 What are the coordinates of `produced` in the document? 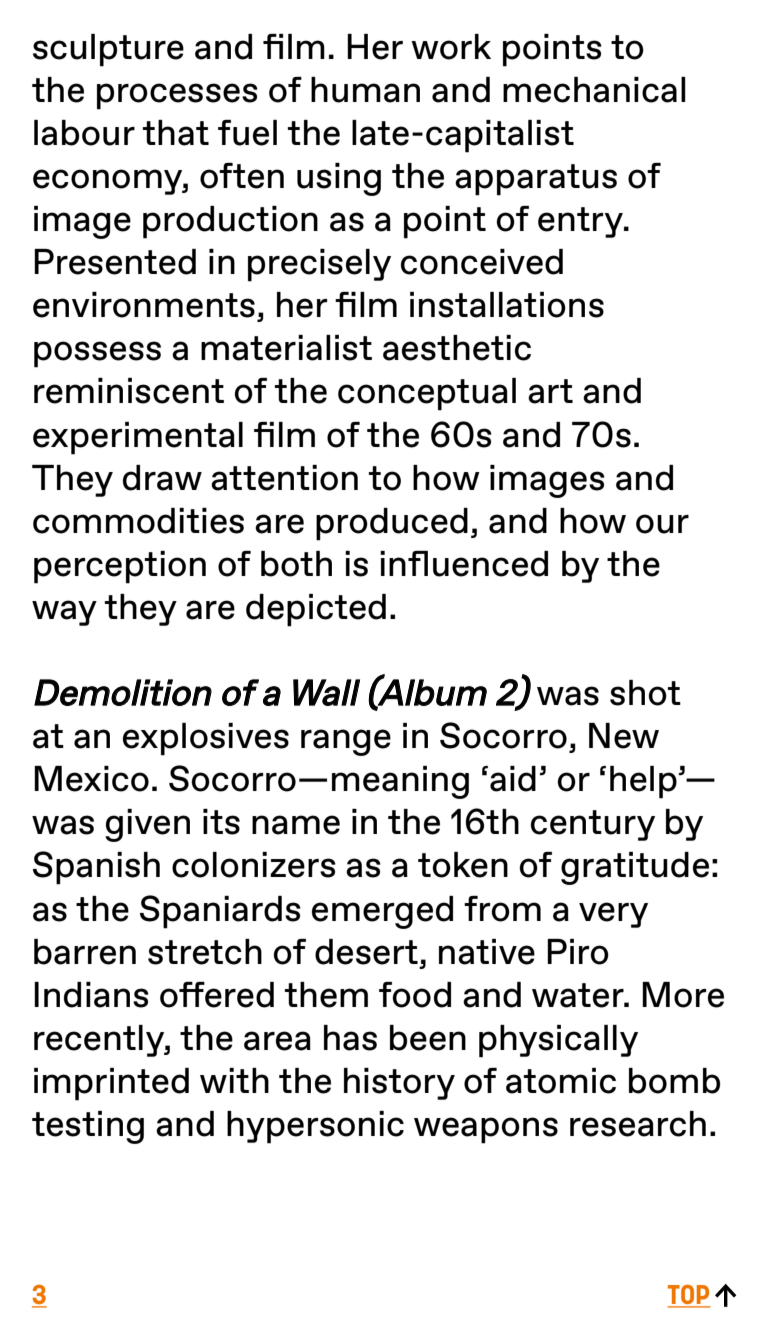 It's located at (392, 524).
